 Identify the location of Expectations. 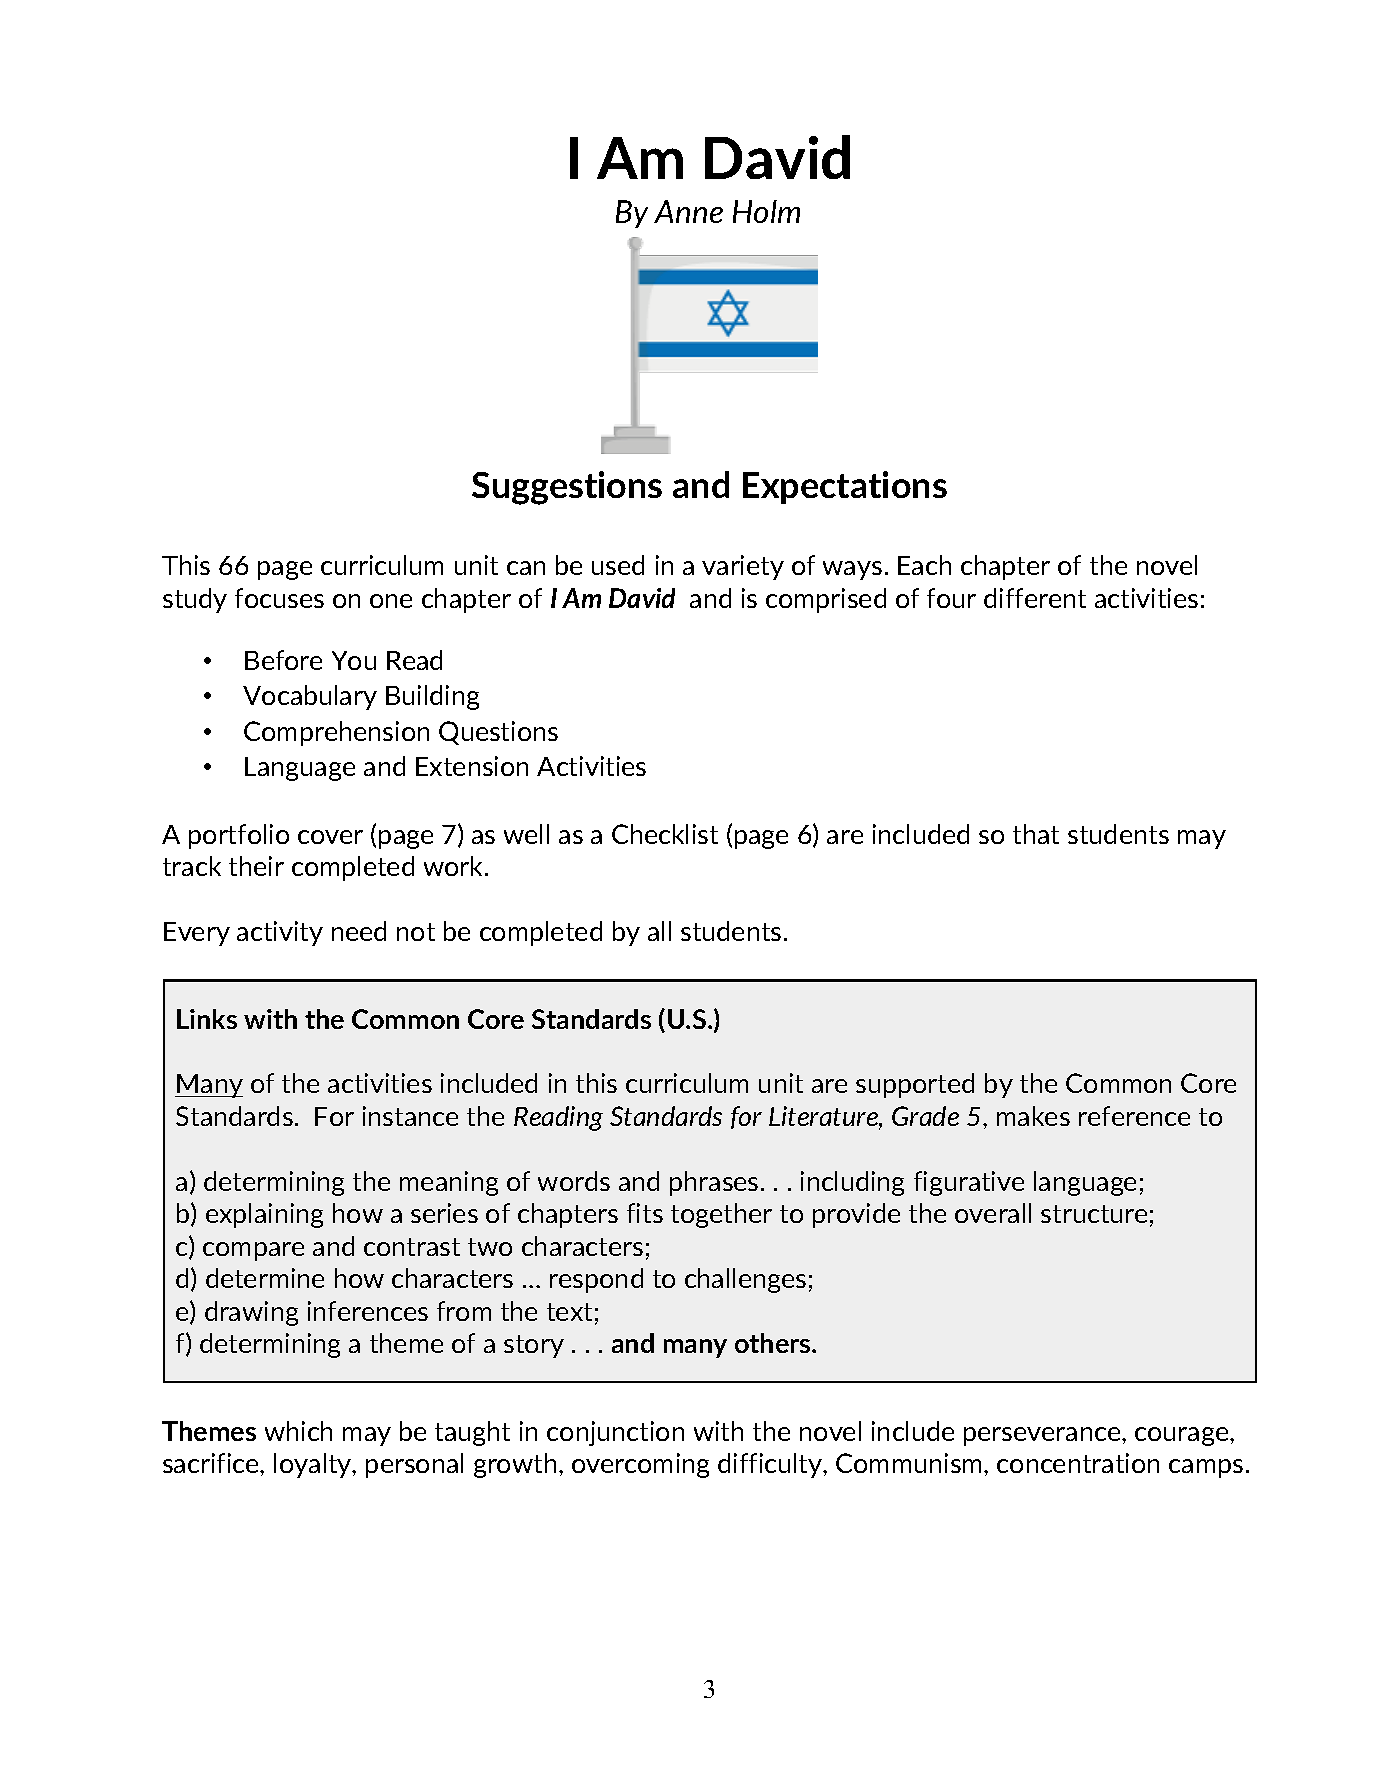
(845, 487).
